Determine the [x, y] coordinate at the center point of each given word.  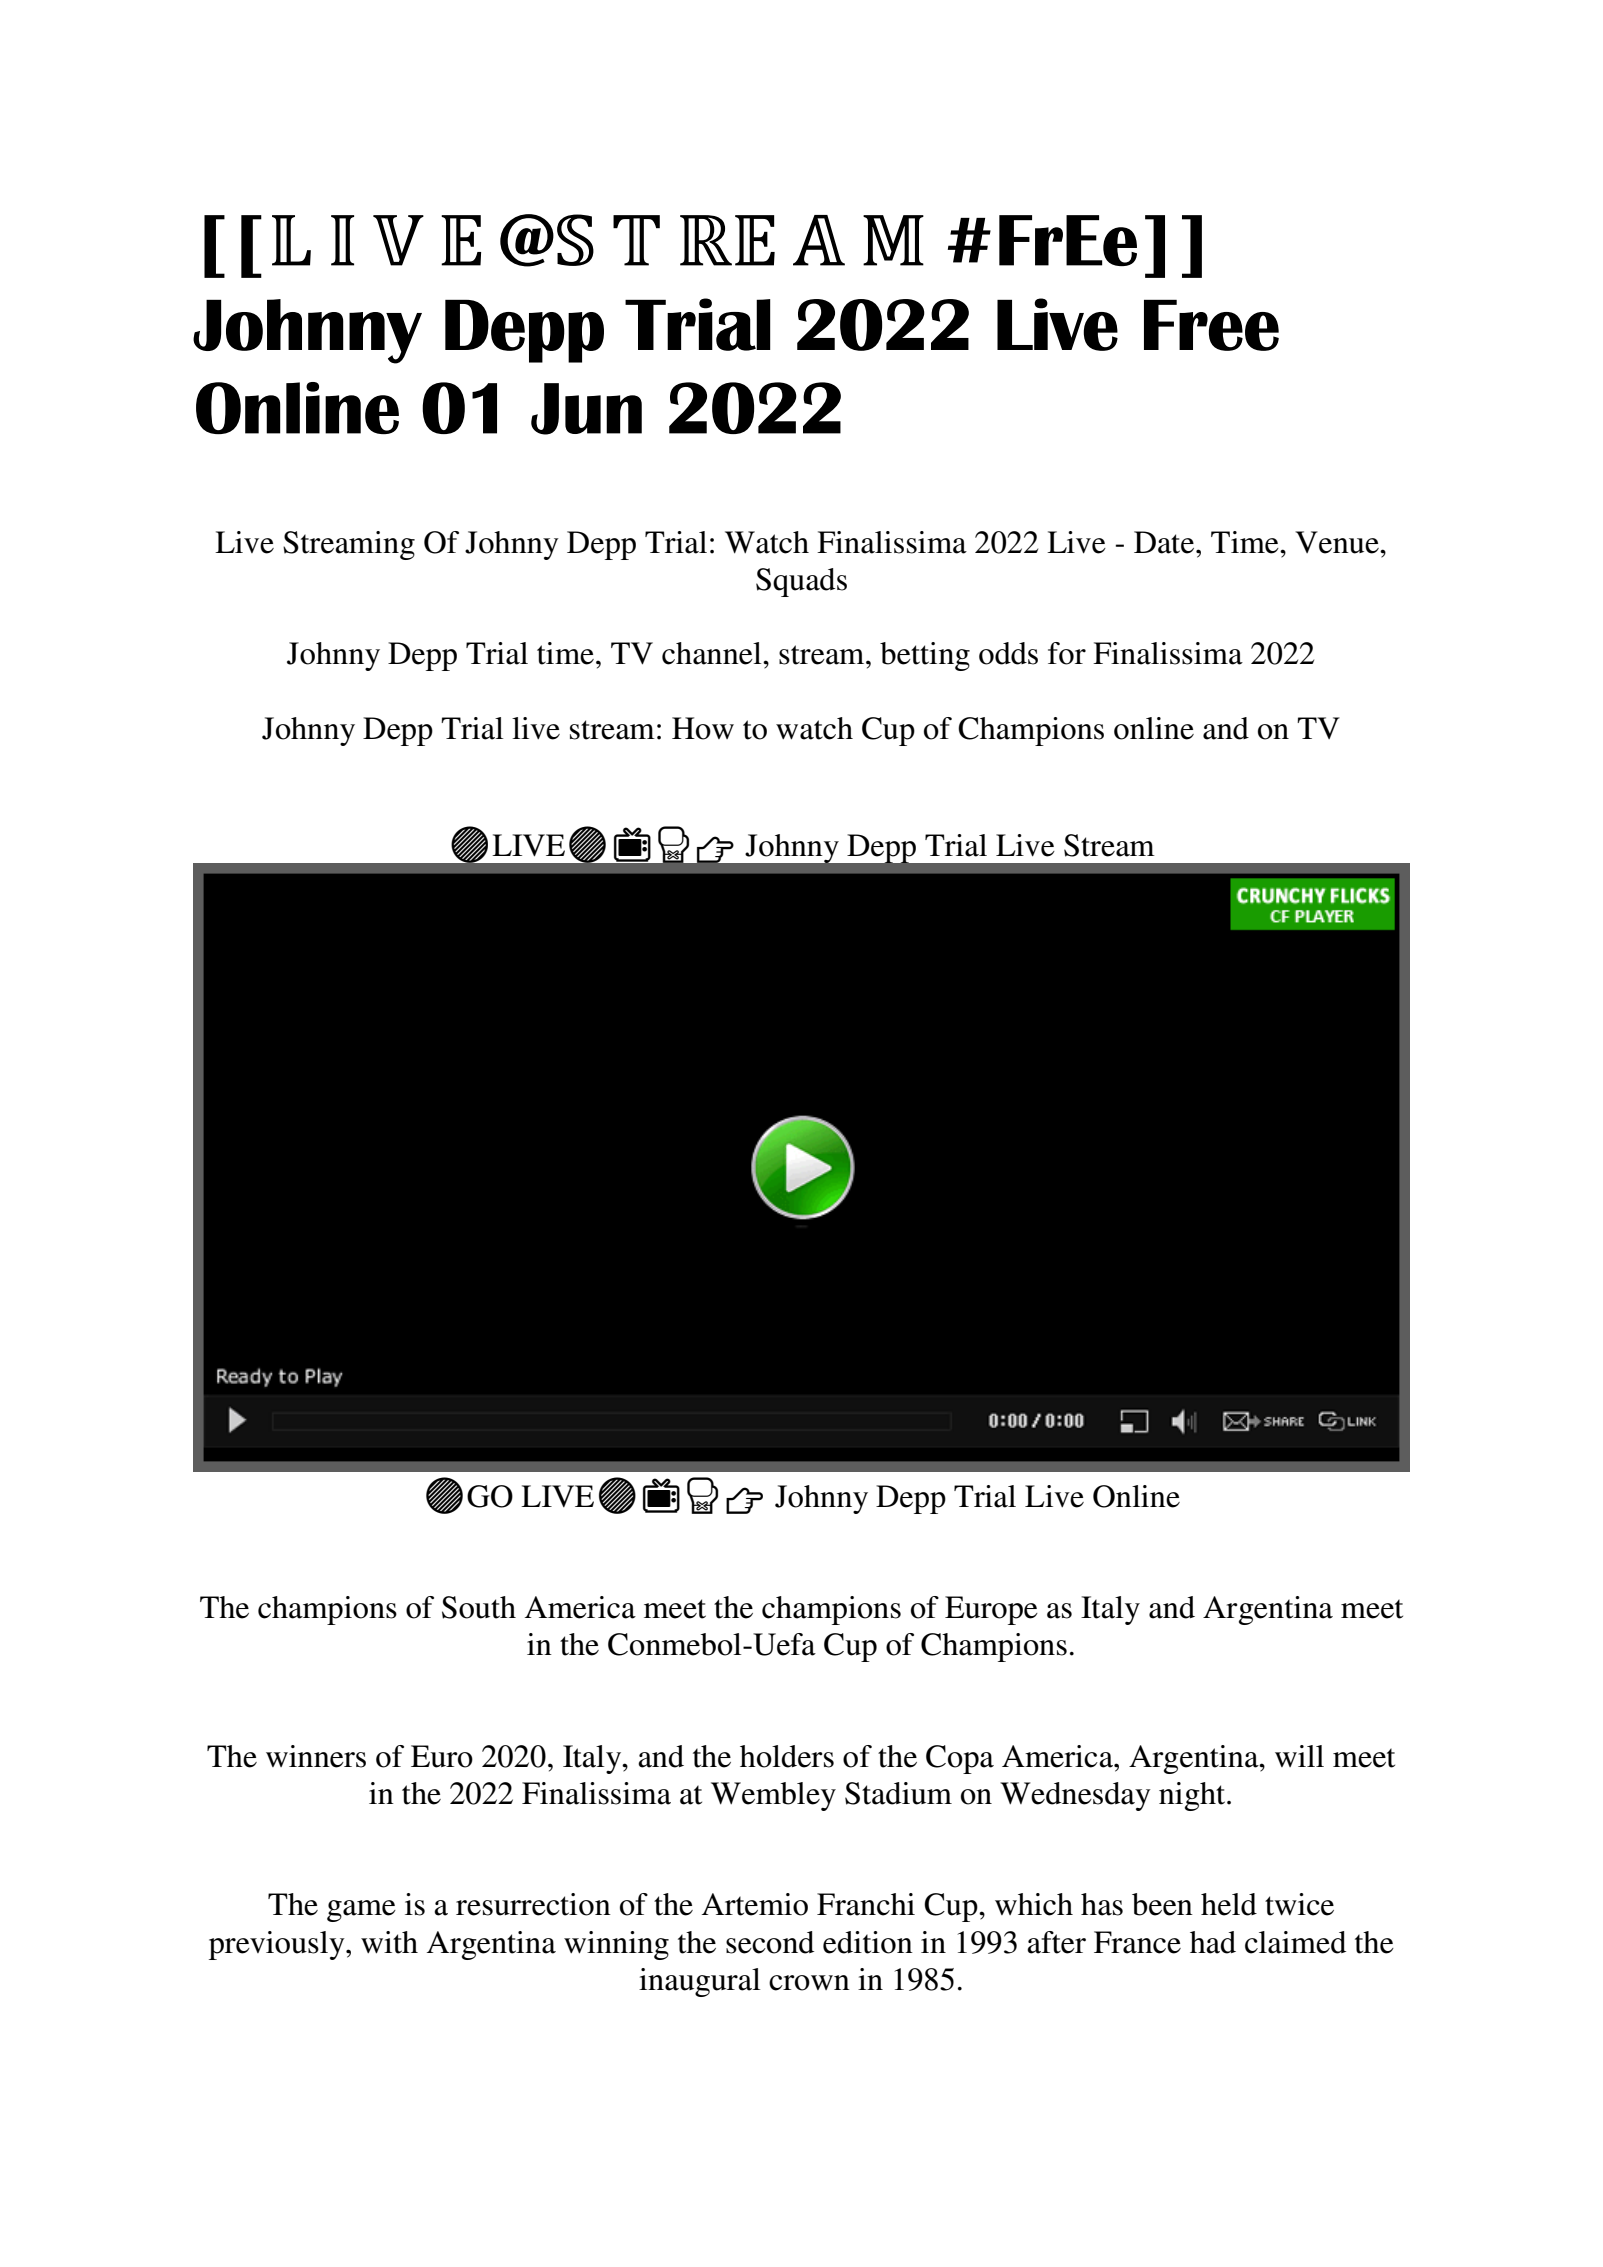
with [389, 1942]
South [479, 1607]
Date [1165, 542]
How [703, 728]
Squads [801, 582]
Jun [586, 409]
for [1067, 653]
